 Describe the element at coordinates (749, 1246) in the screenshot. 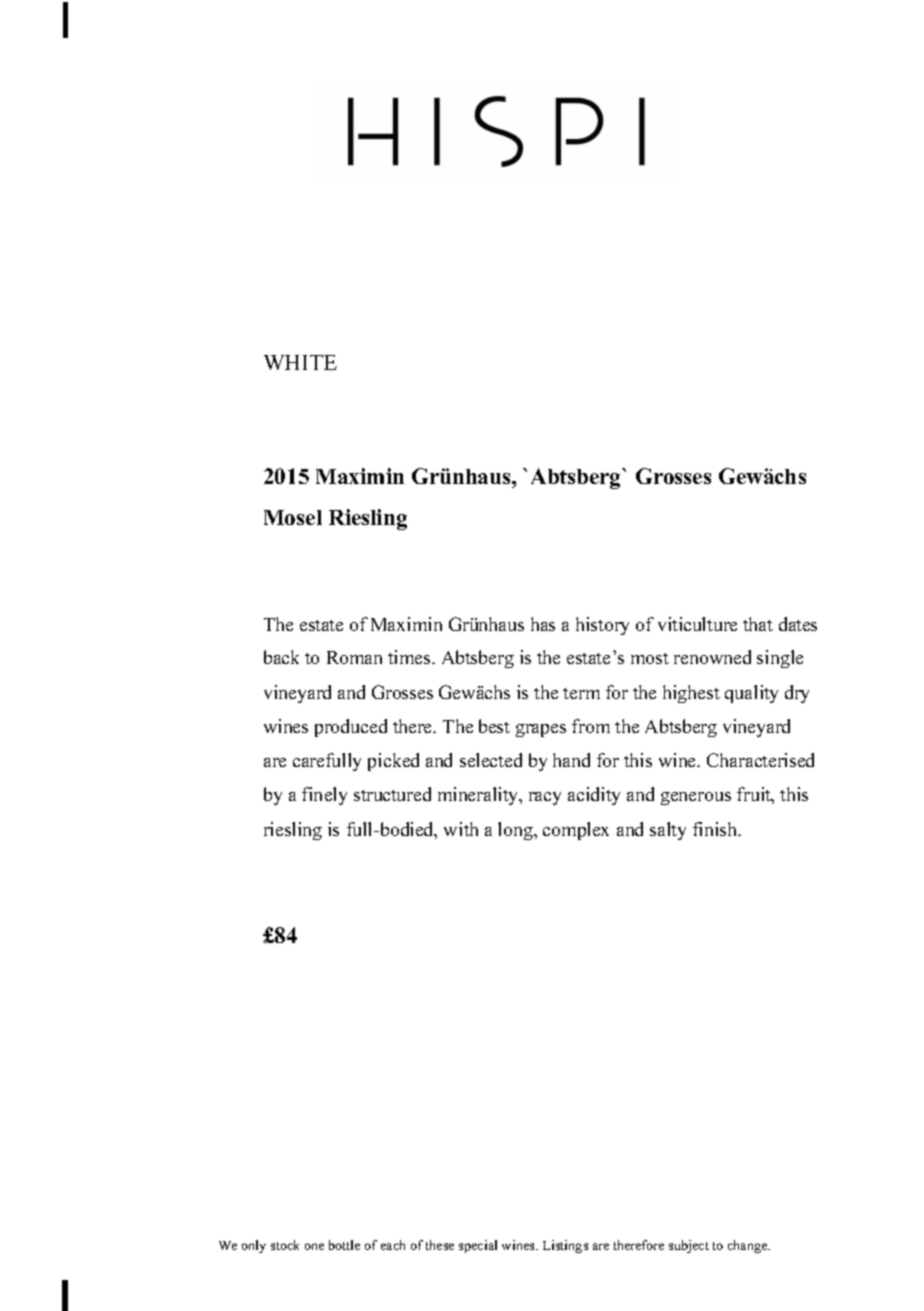

I see `change` at that location.
